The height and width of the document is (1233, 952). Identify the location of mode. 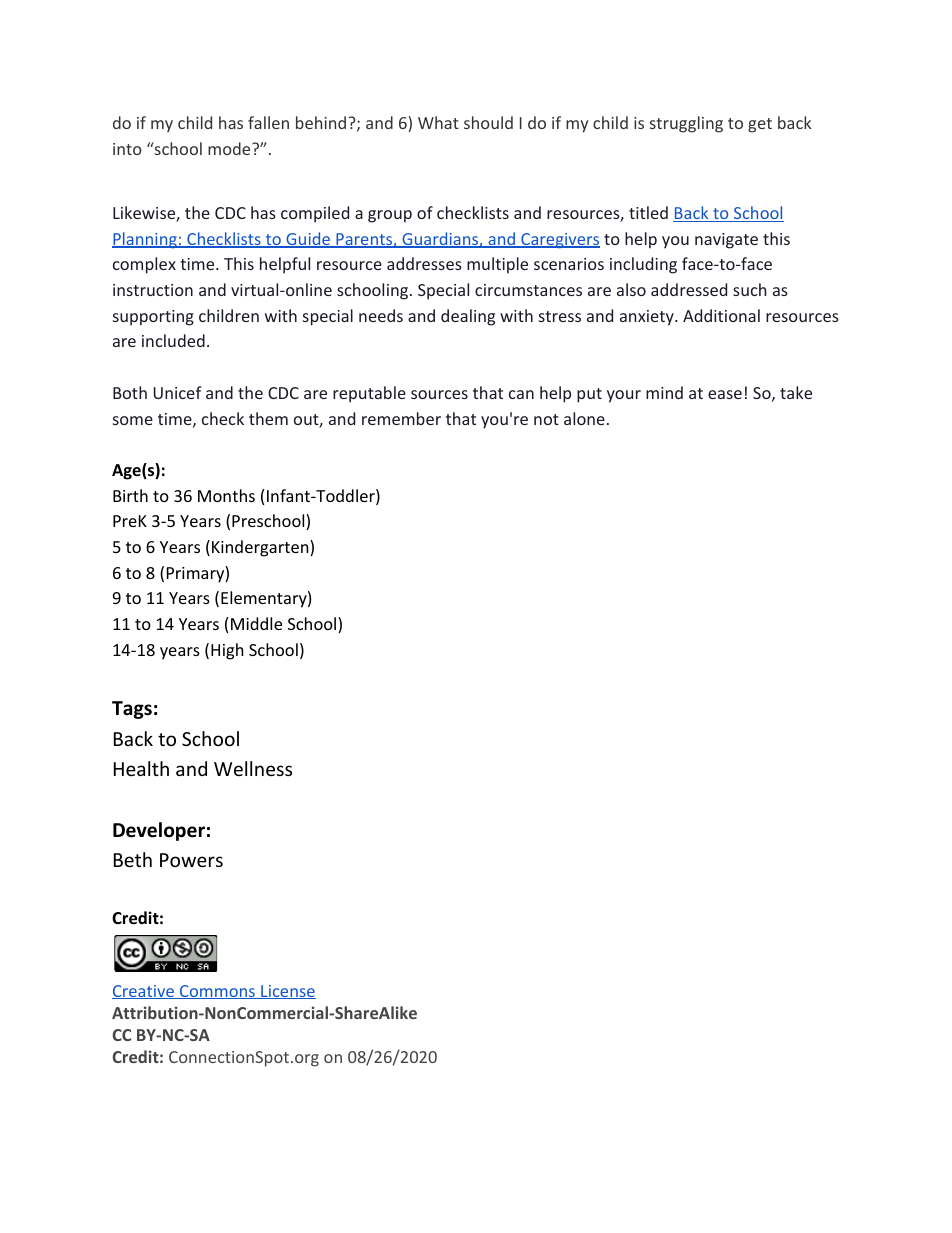
(230, 148).
